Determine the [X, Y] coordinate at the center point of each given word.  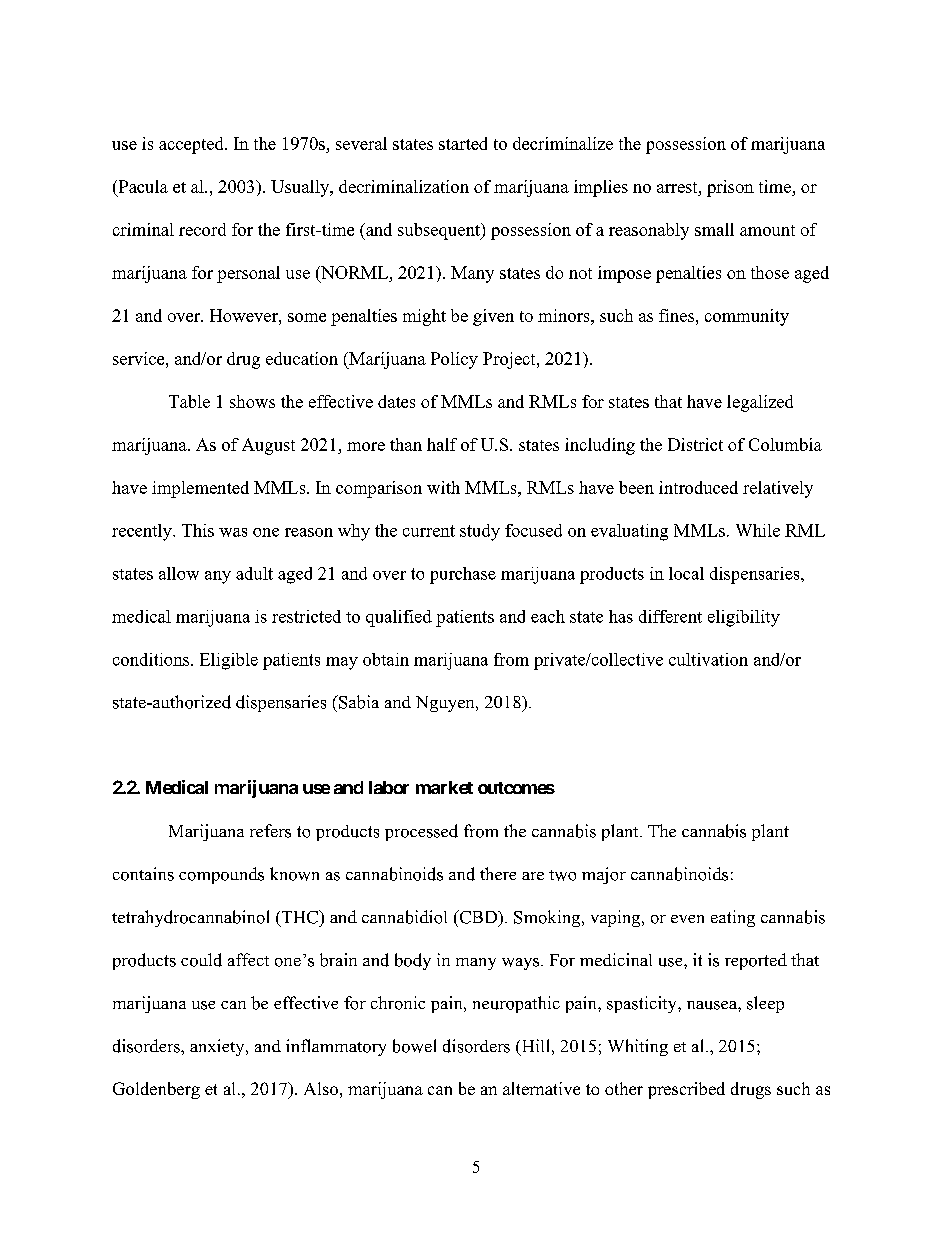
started [463, 143]
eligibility [744, 618]
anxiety [218, 1047]
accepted [192, 145]
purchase [463, 575]
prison [730, 188]
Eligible [229, 661]
